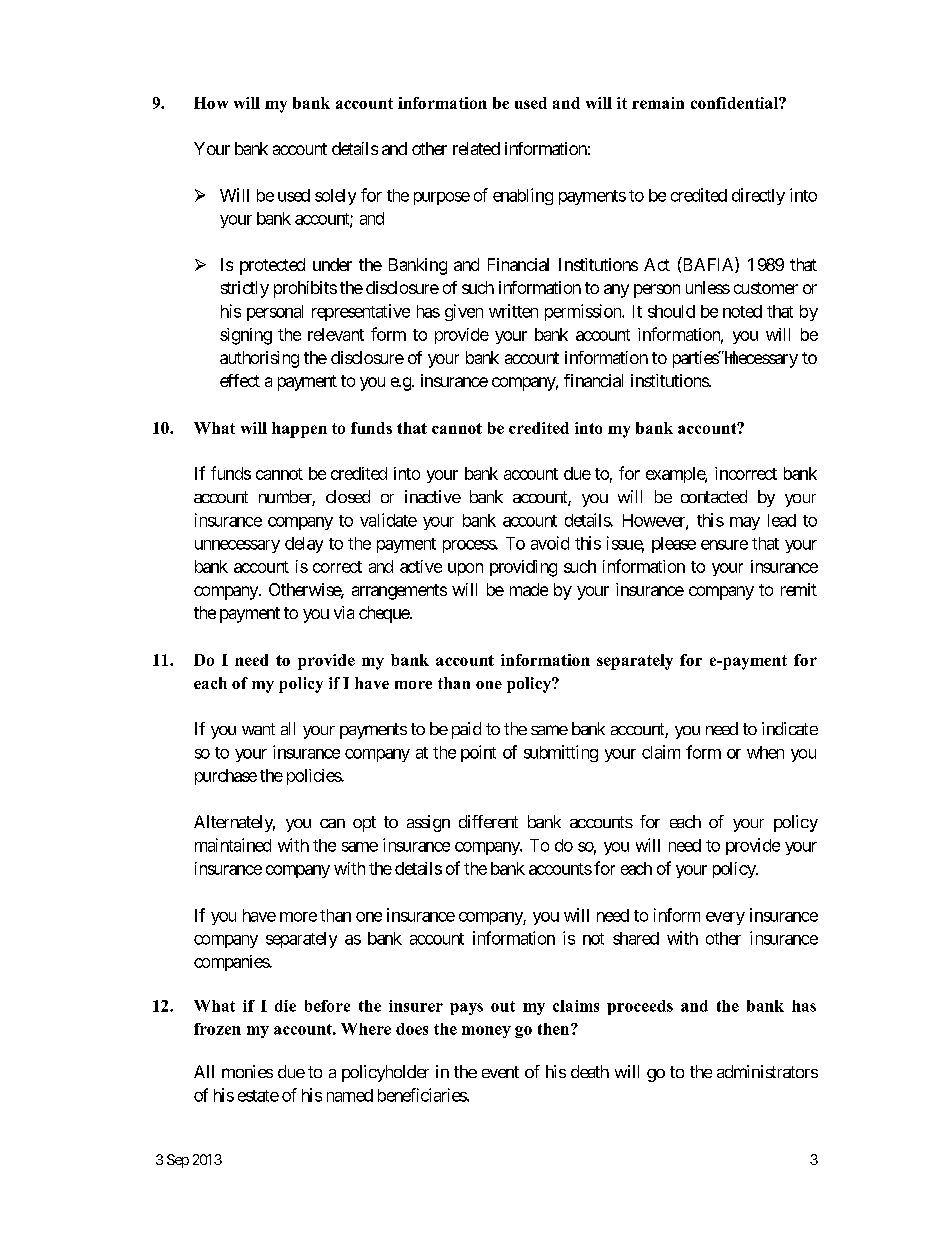 This screenshot has height=1233, width=952. Describe the element at coordinates (234, 823) in the screenshot. I see `Alternately` at that location.
